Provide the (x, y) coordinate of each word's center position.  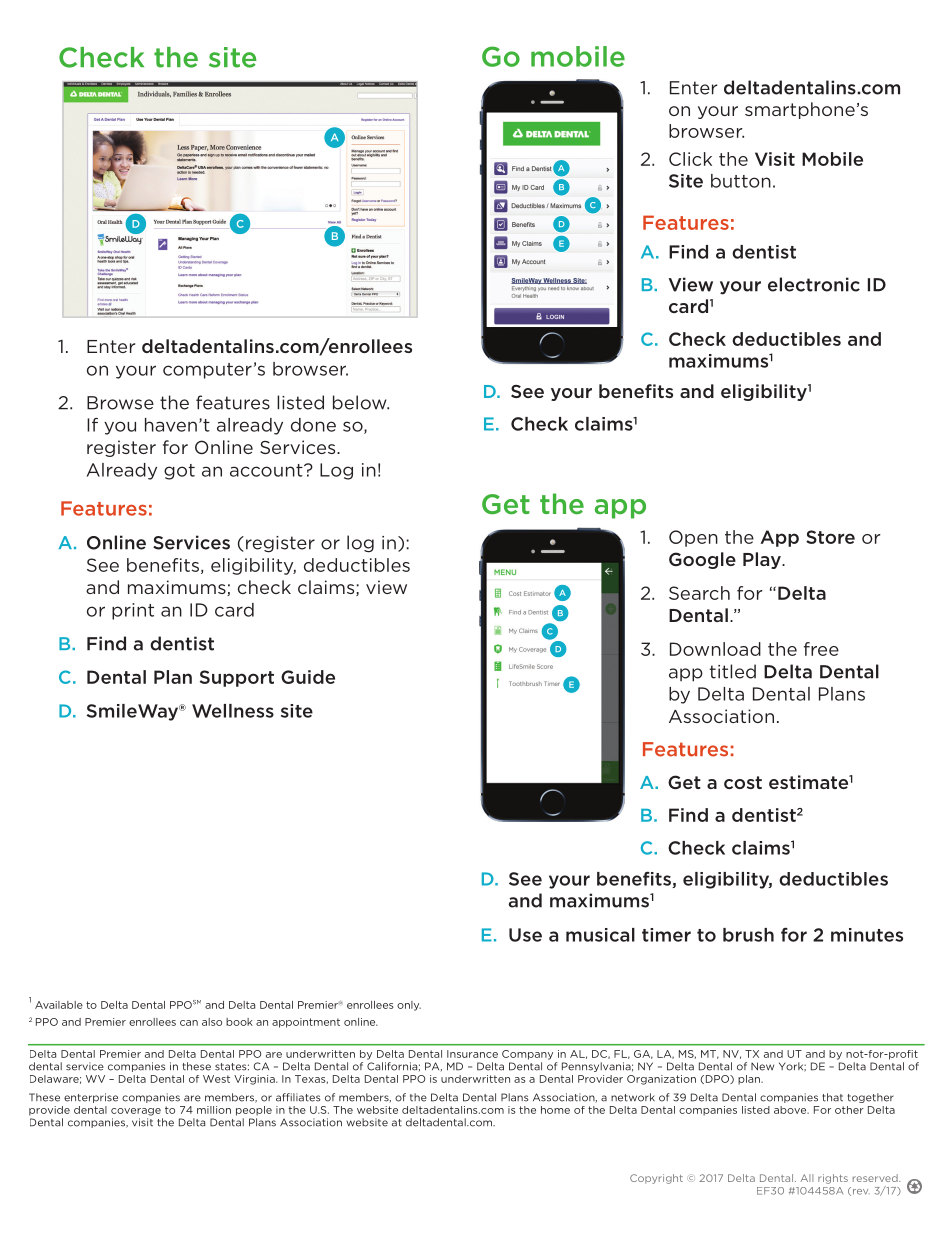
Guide (308, 677)
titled (733, 671)
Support (237, 678)
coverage (136, 1112)
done (313, 425)
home (555, 1110)
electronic (814, 284)
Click (690, 159)
